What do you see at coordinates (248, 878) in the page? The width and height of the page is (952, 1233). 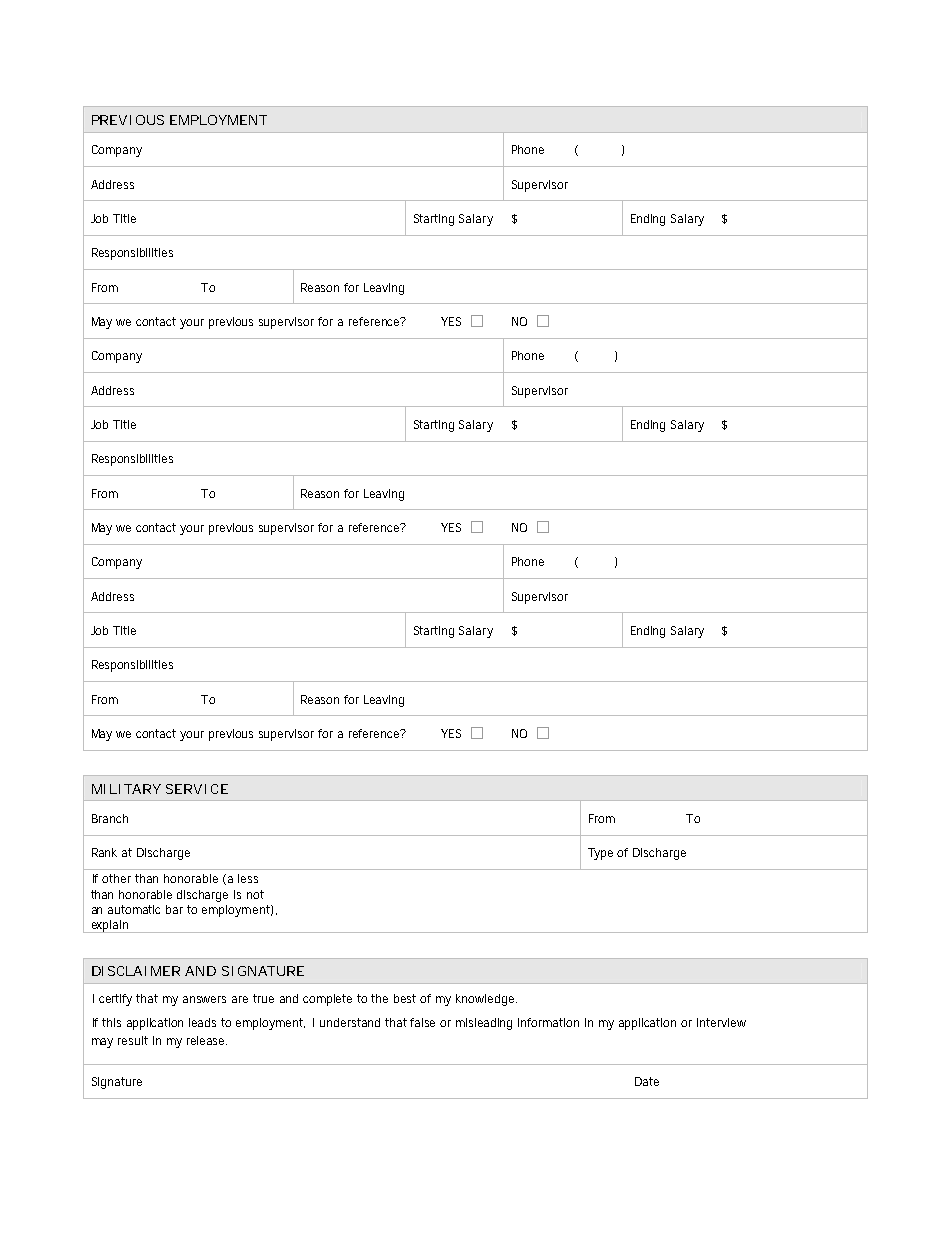 I see `less` at bounding box center [248, 878].
